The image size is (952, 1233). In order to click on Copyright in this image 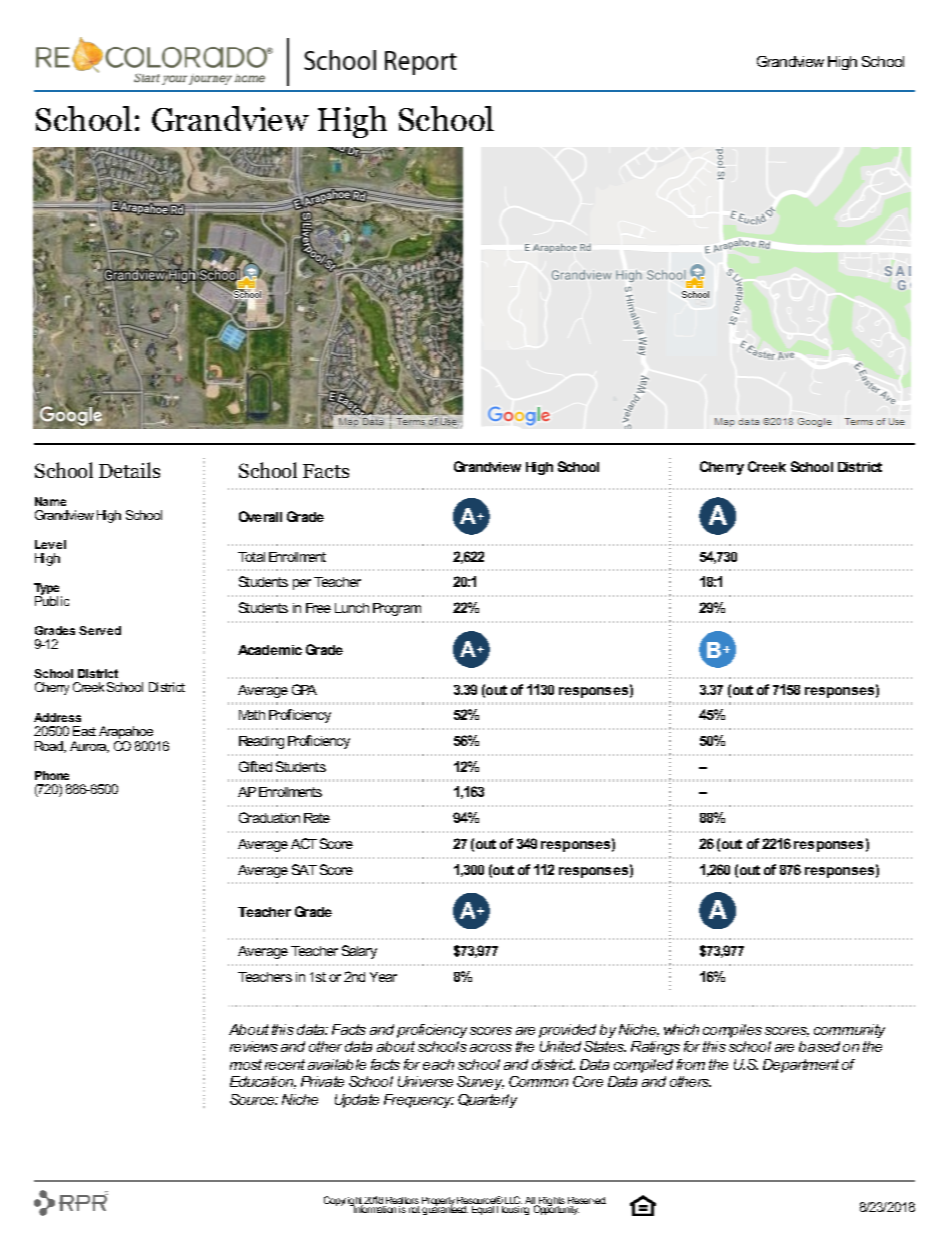, I will do `click(344, 1202)`.
